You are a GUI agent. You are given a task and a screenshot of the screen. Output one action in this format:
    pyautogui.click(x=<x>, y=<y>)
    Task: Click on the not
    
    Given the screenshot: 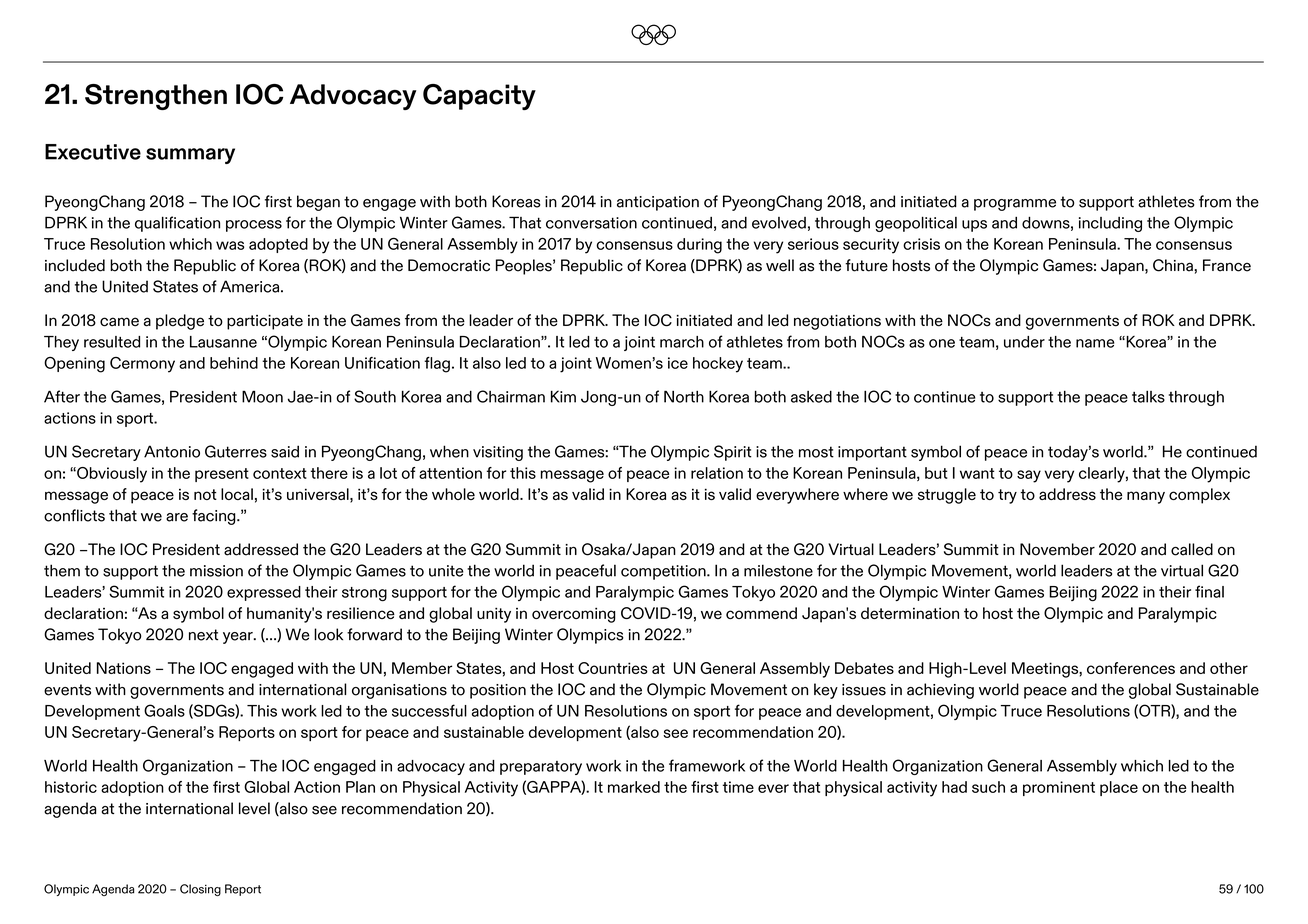 What is the action you would take?
    pyautogui.click(x=205, y=494)
